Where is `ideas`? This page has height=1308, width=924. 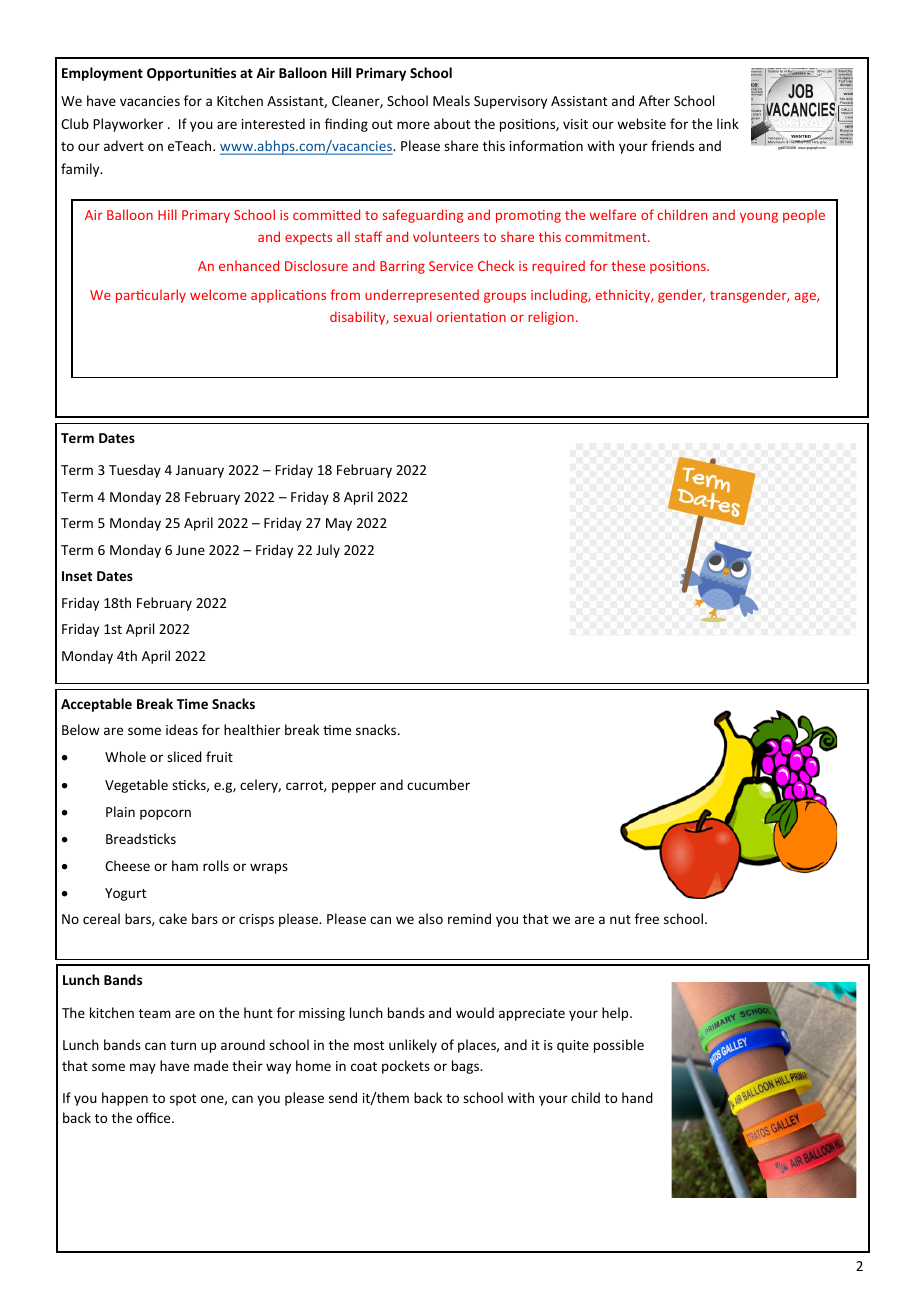
ideas is located at coordinates (182, 729).
